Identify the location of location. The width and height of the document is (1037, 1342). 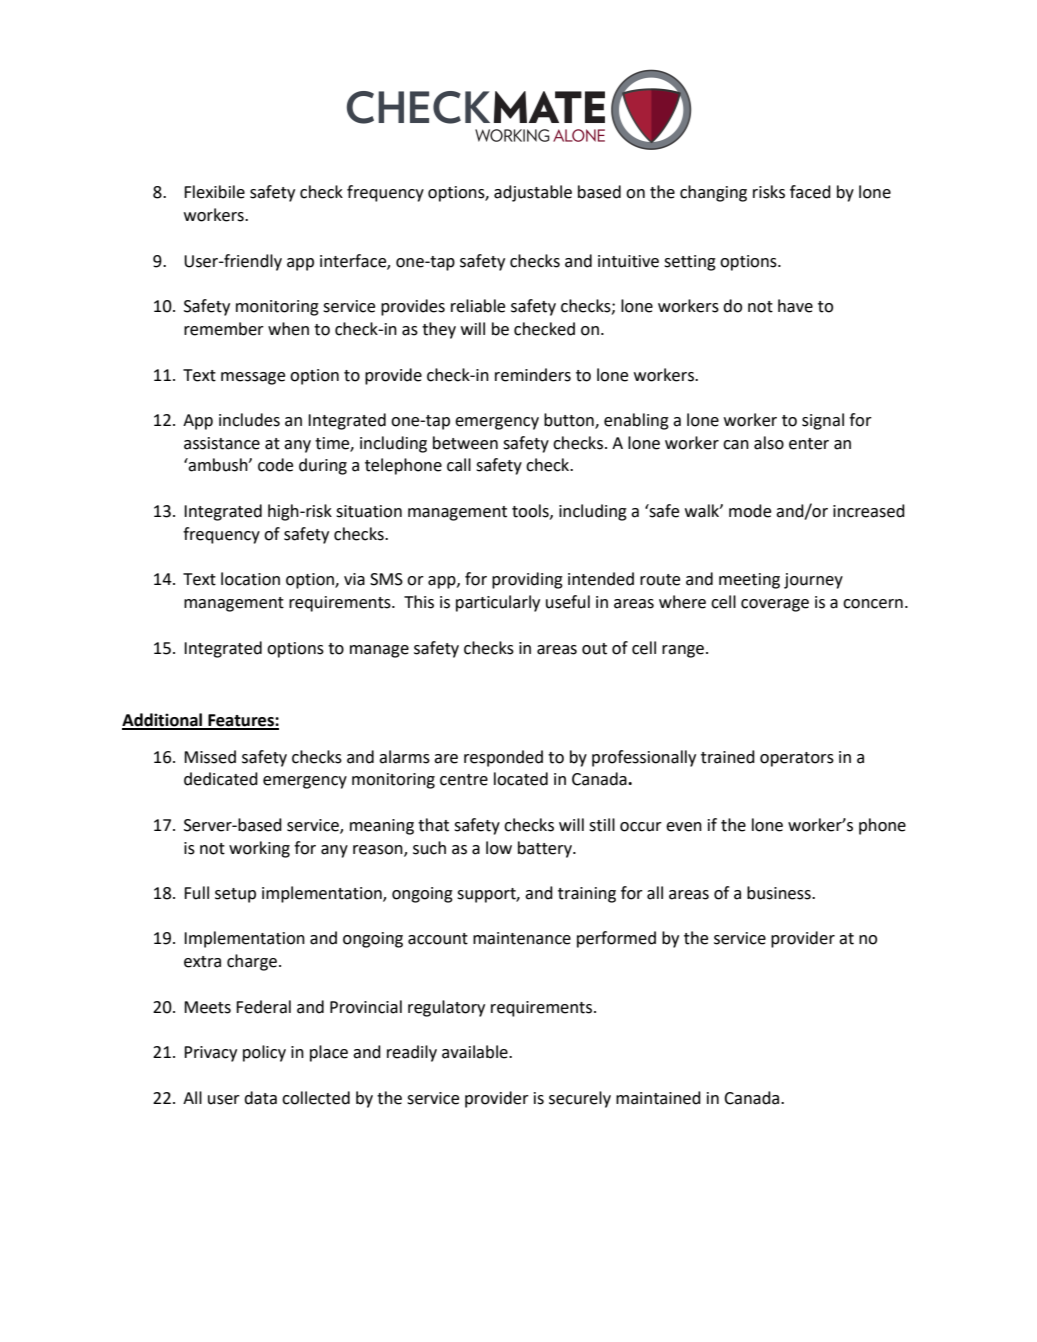
(250, 579).
